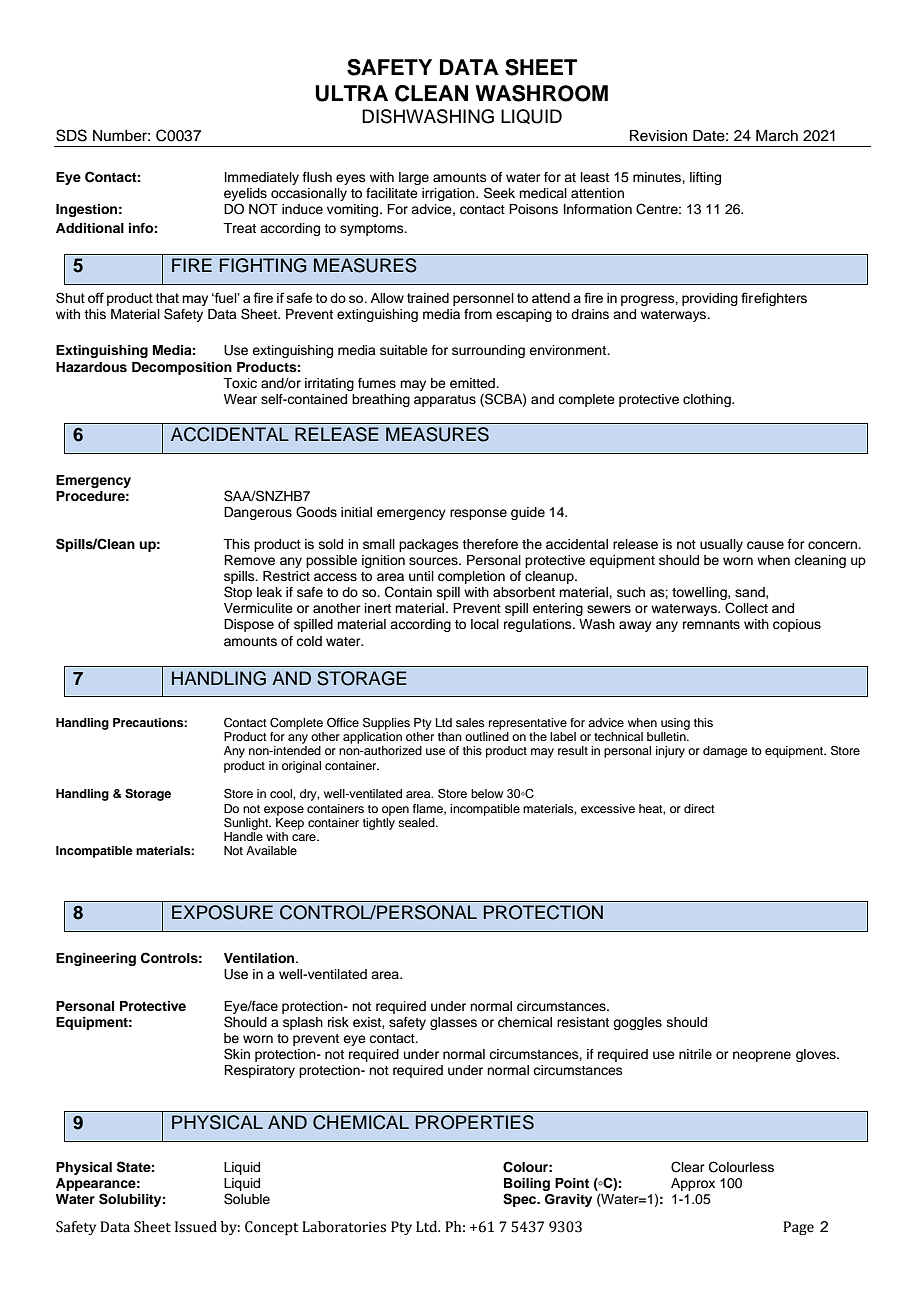 The width and height of the image is (924, 1309). What do you see at coordinates (711, 624) in the image?
I see `remnants` at bounding box center [711, 624].
